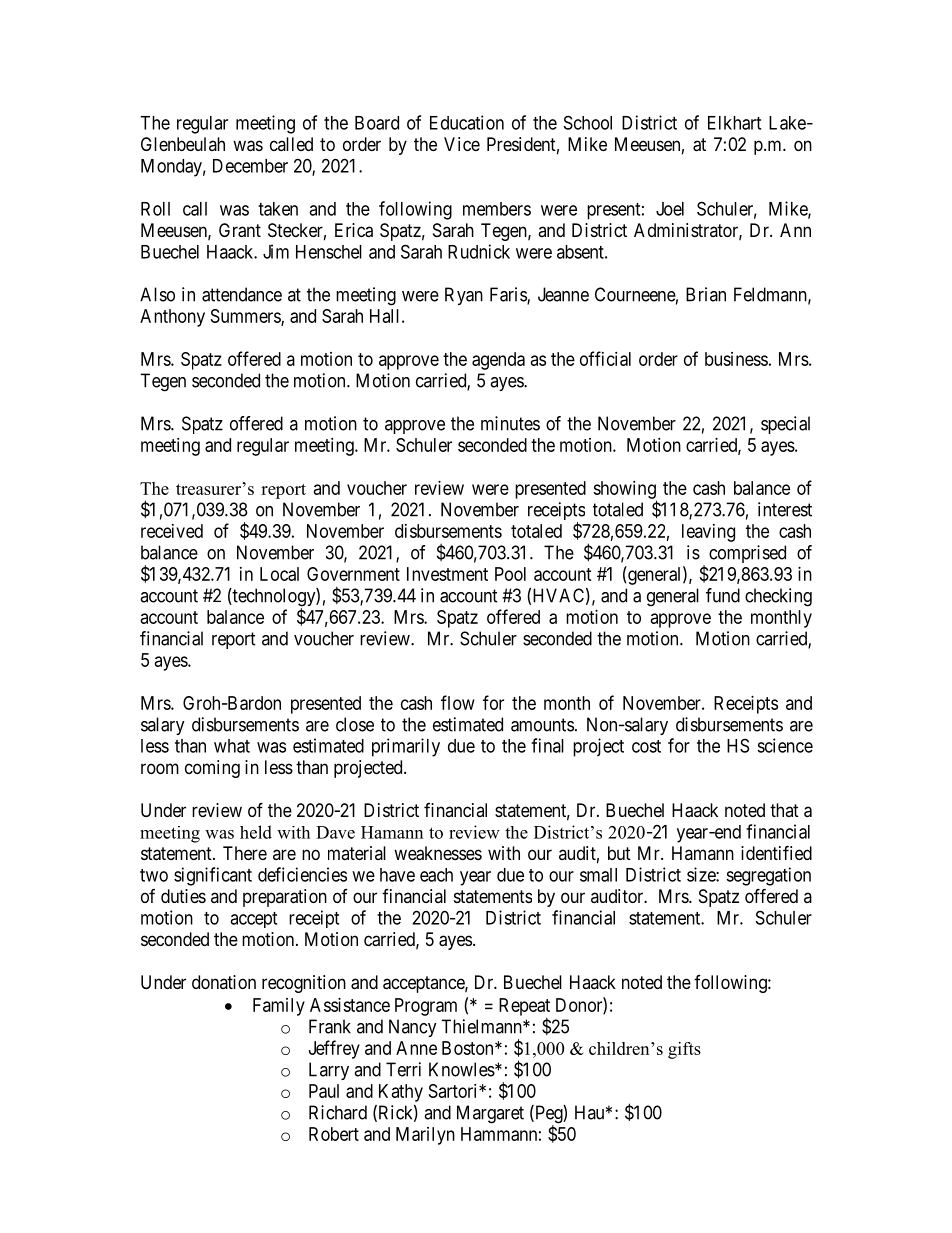 The width and height of the screenshot is (952, 1233). Describe the element at coordinates (490, 1114) in the screenshot. I see `Margaret` at that location.
